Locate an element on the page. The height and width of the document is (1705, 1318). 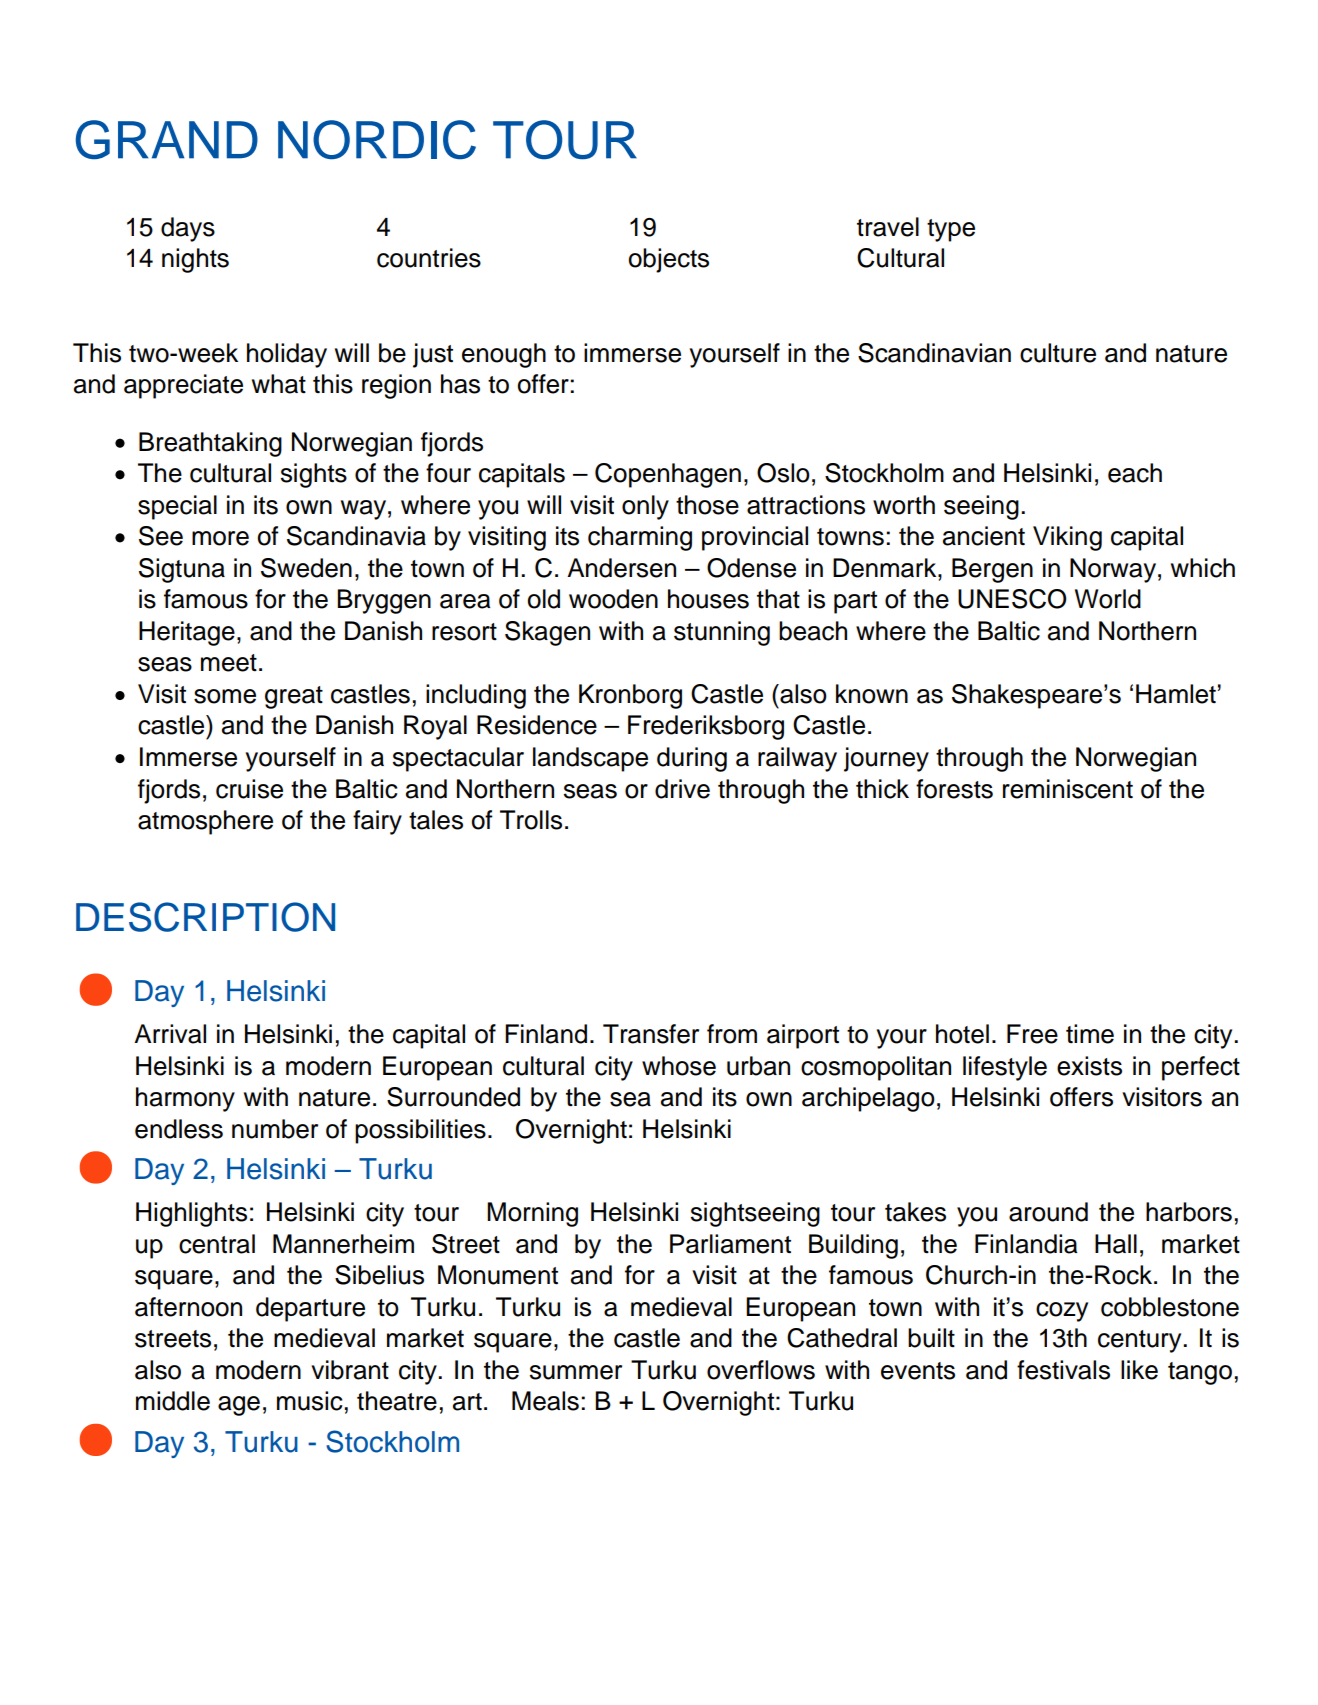
type is located at coordinates (951, 230).
